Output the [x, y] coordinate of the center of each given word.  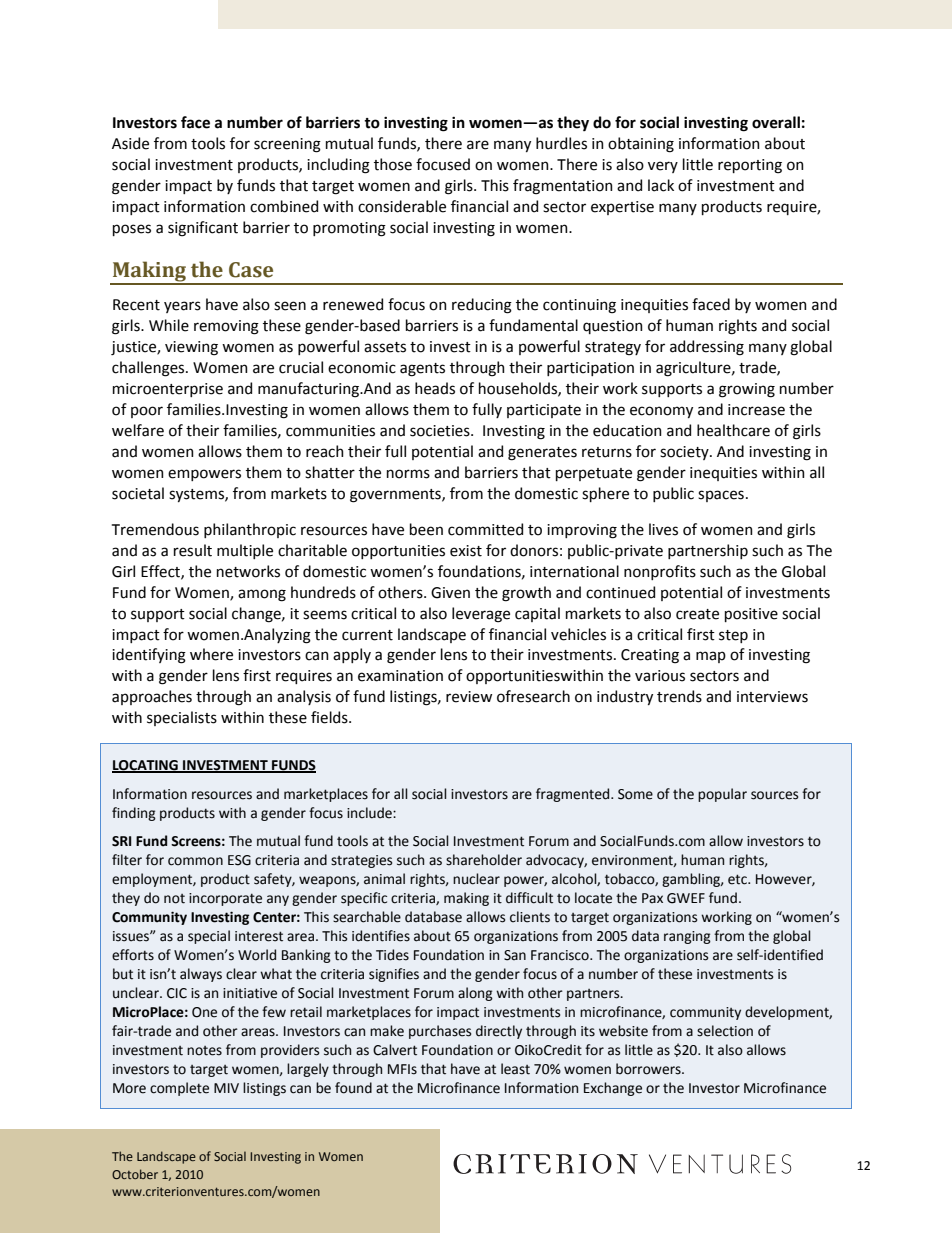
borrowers [649, 1069]
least [515, 1069]
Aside [130, 143]
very [663, 167]
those [393, 164]
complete [179, 1089]
